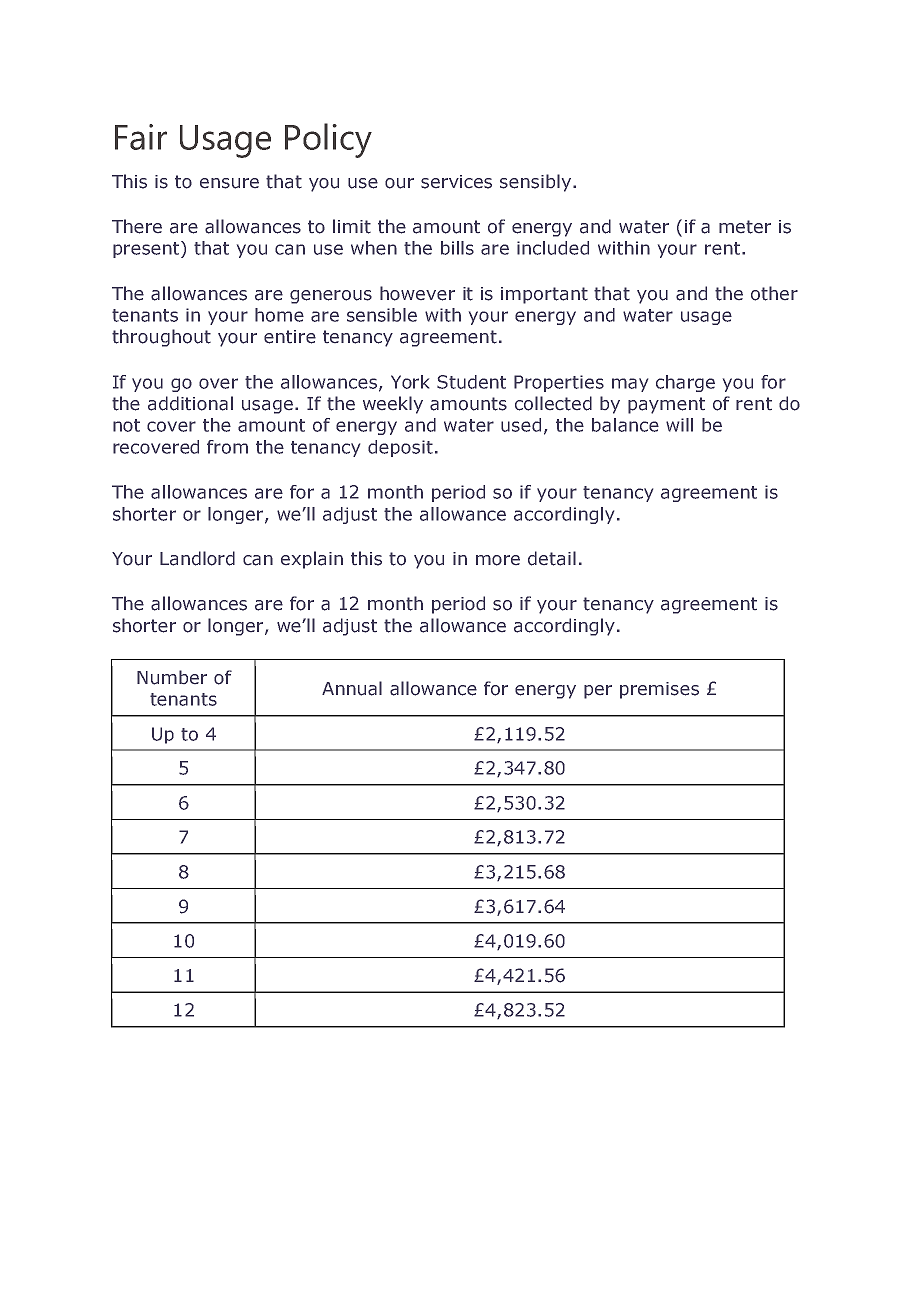 This page has height=1308, width=924. I want to click on Fair, so click(141, 137).
